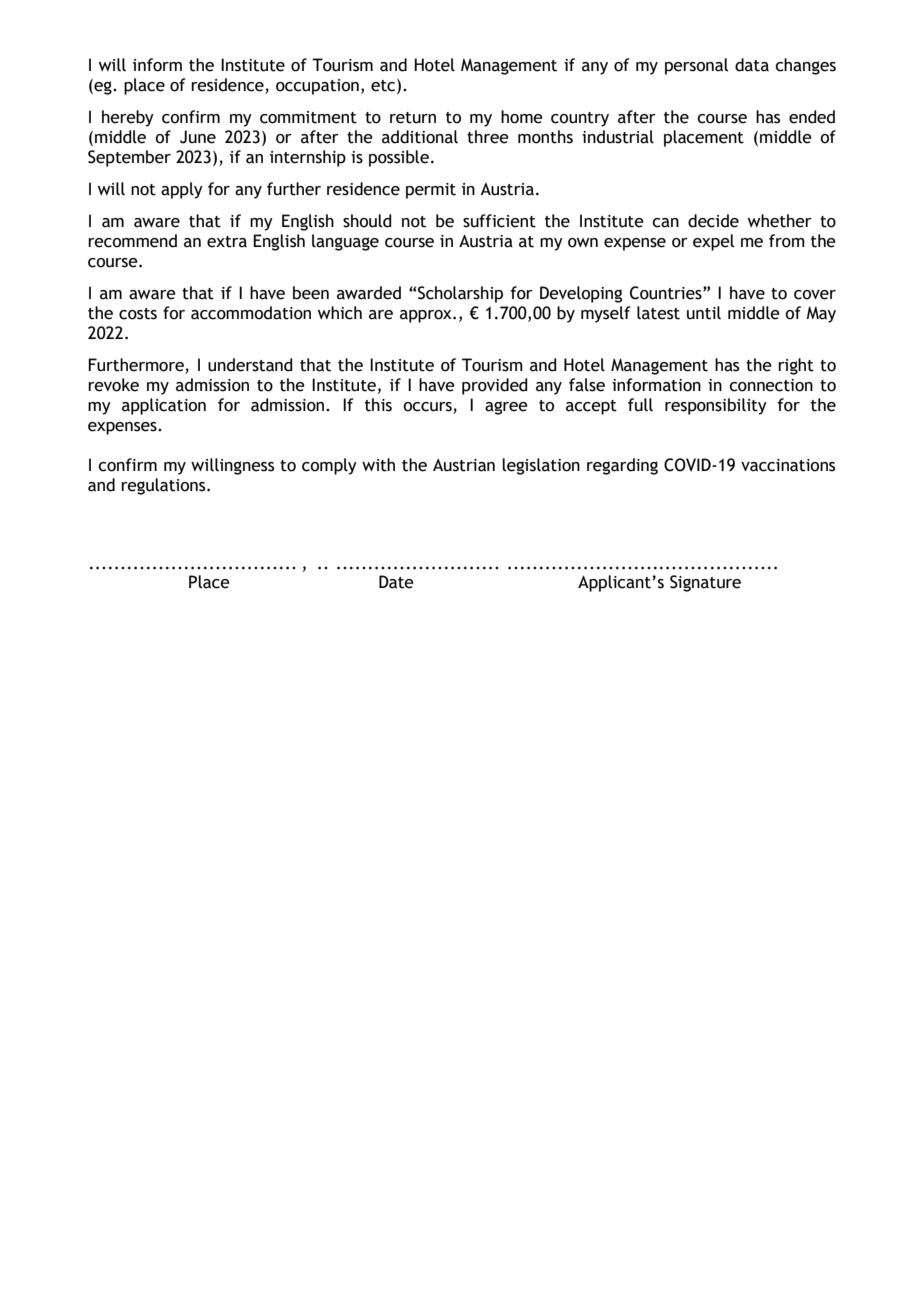 The height and width of the document is (1308, 924). What do you see at coordinates (541, 466) in the document?
I see `legislation` at bounding box center [541, 466].
